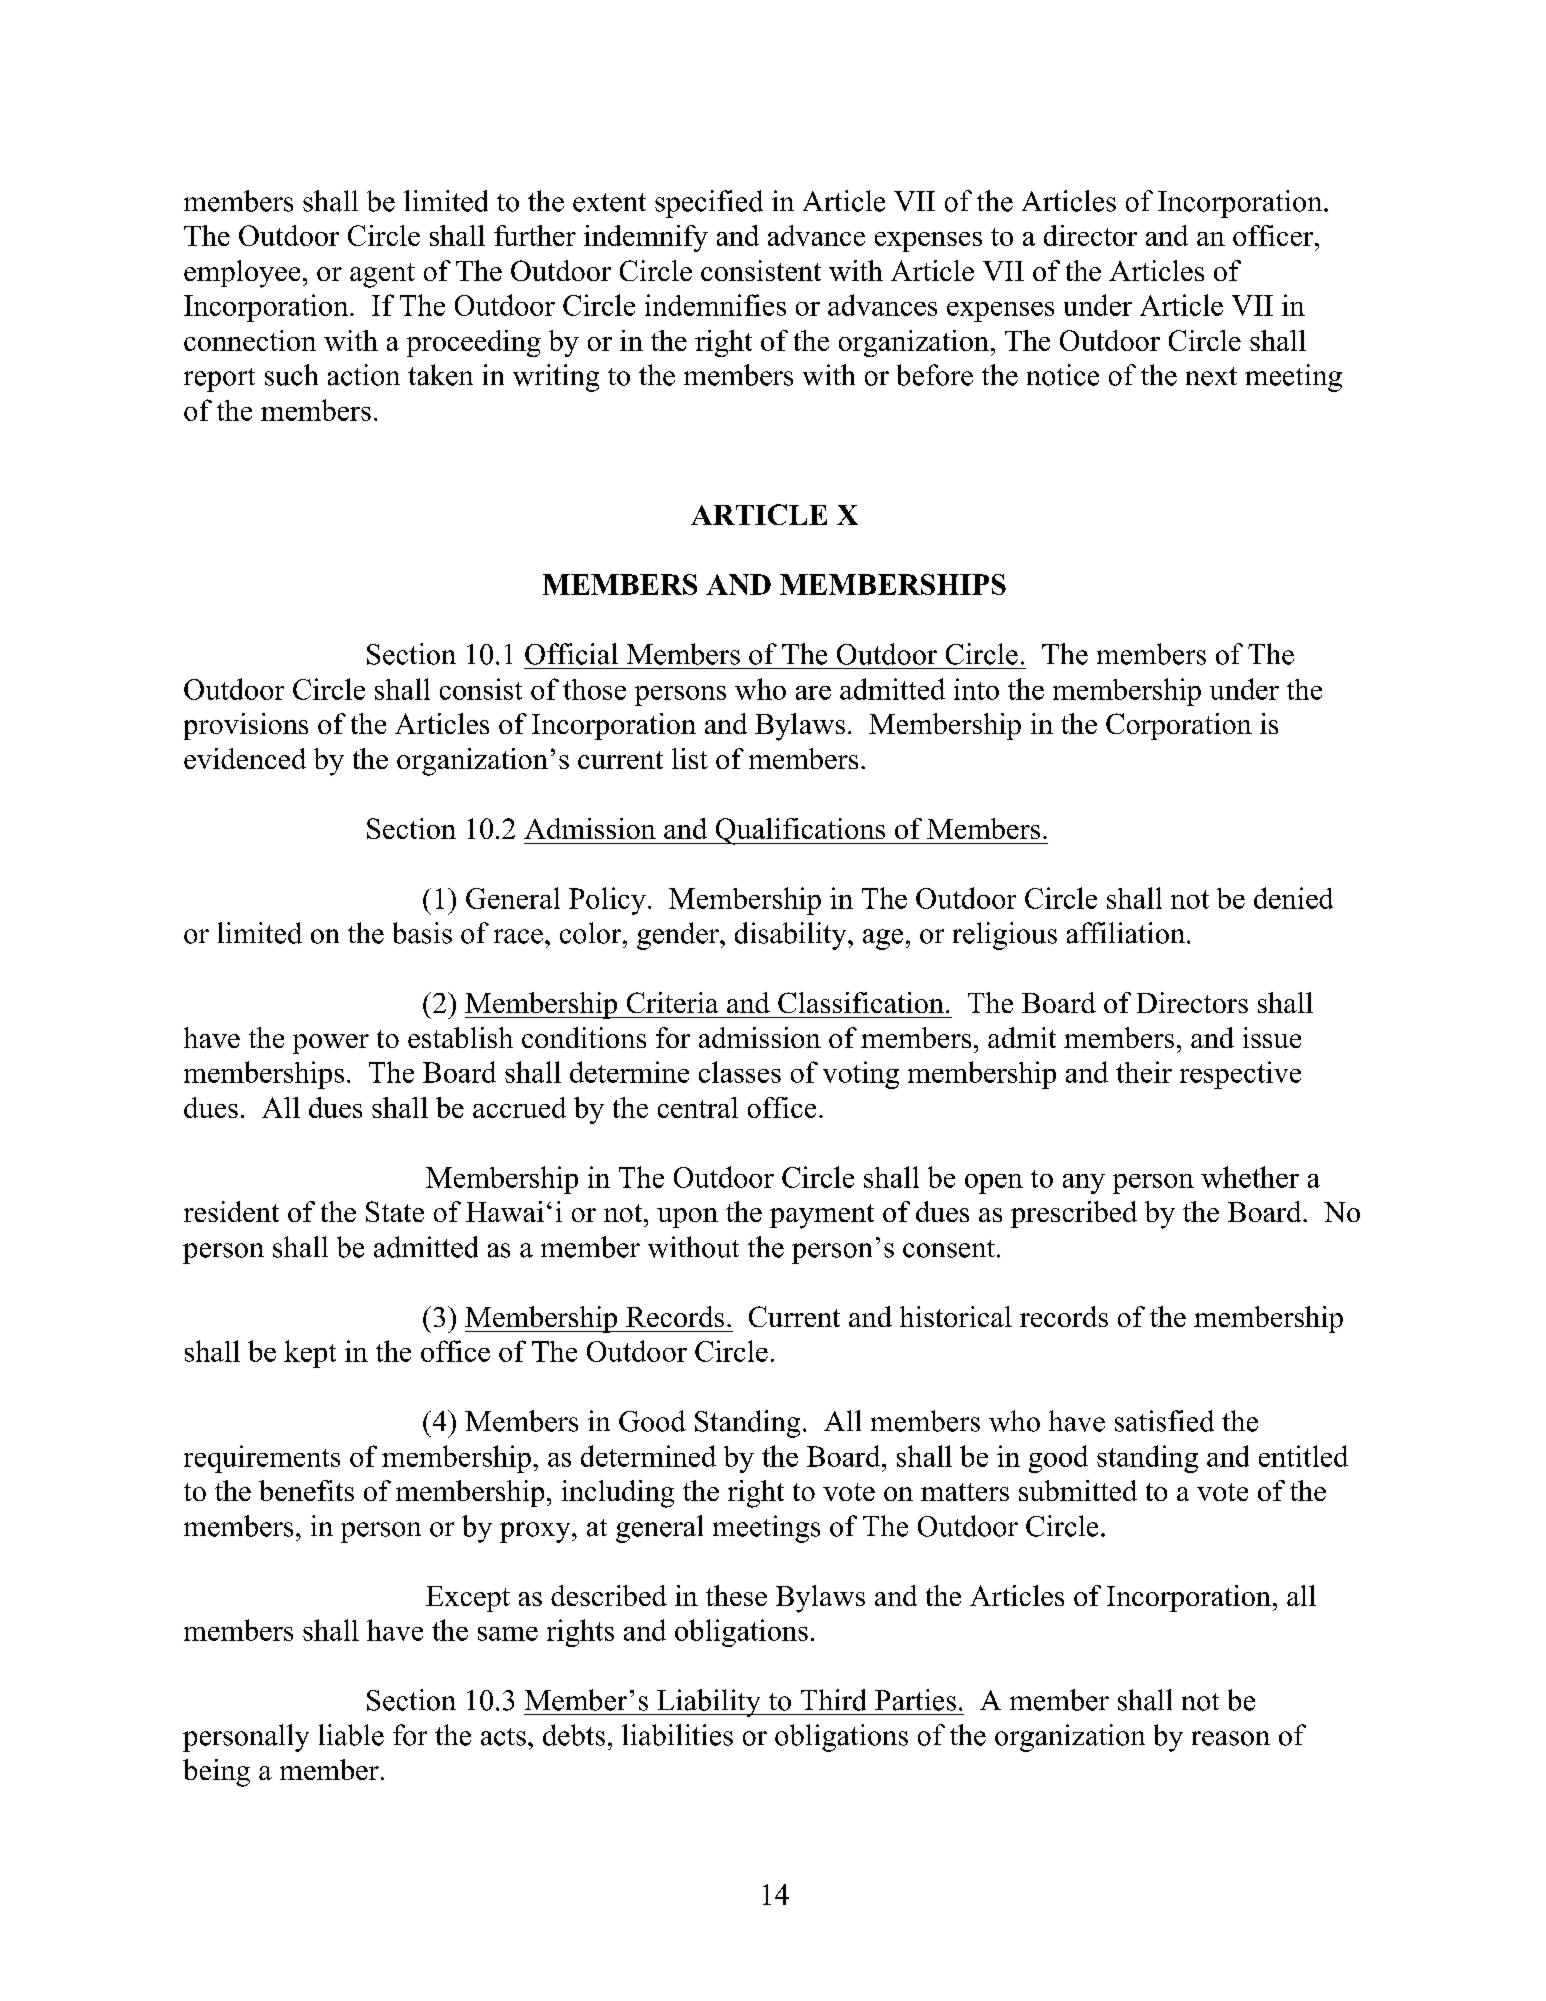 The image size is (1546, 2001). I want to click on liable, so click(351, 1735).
